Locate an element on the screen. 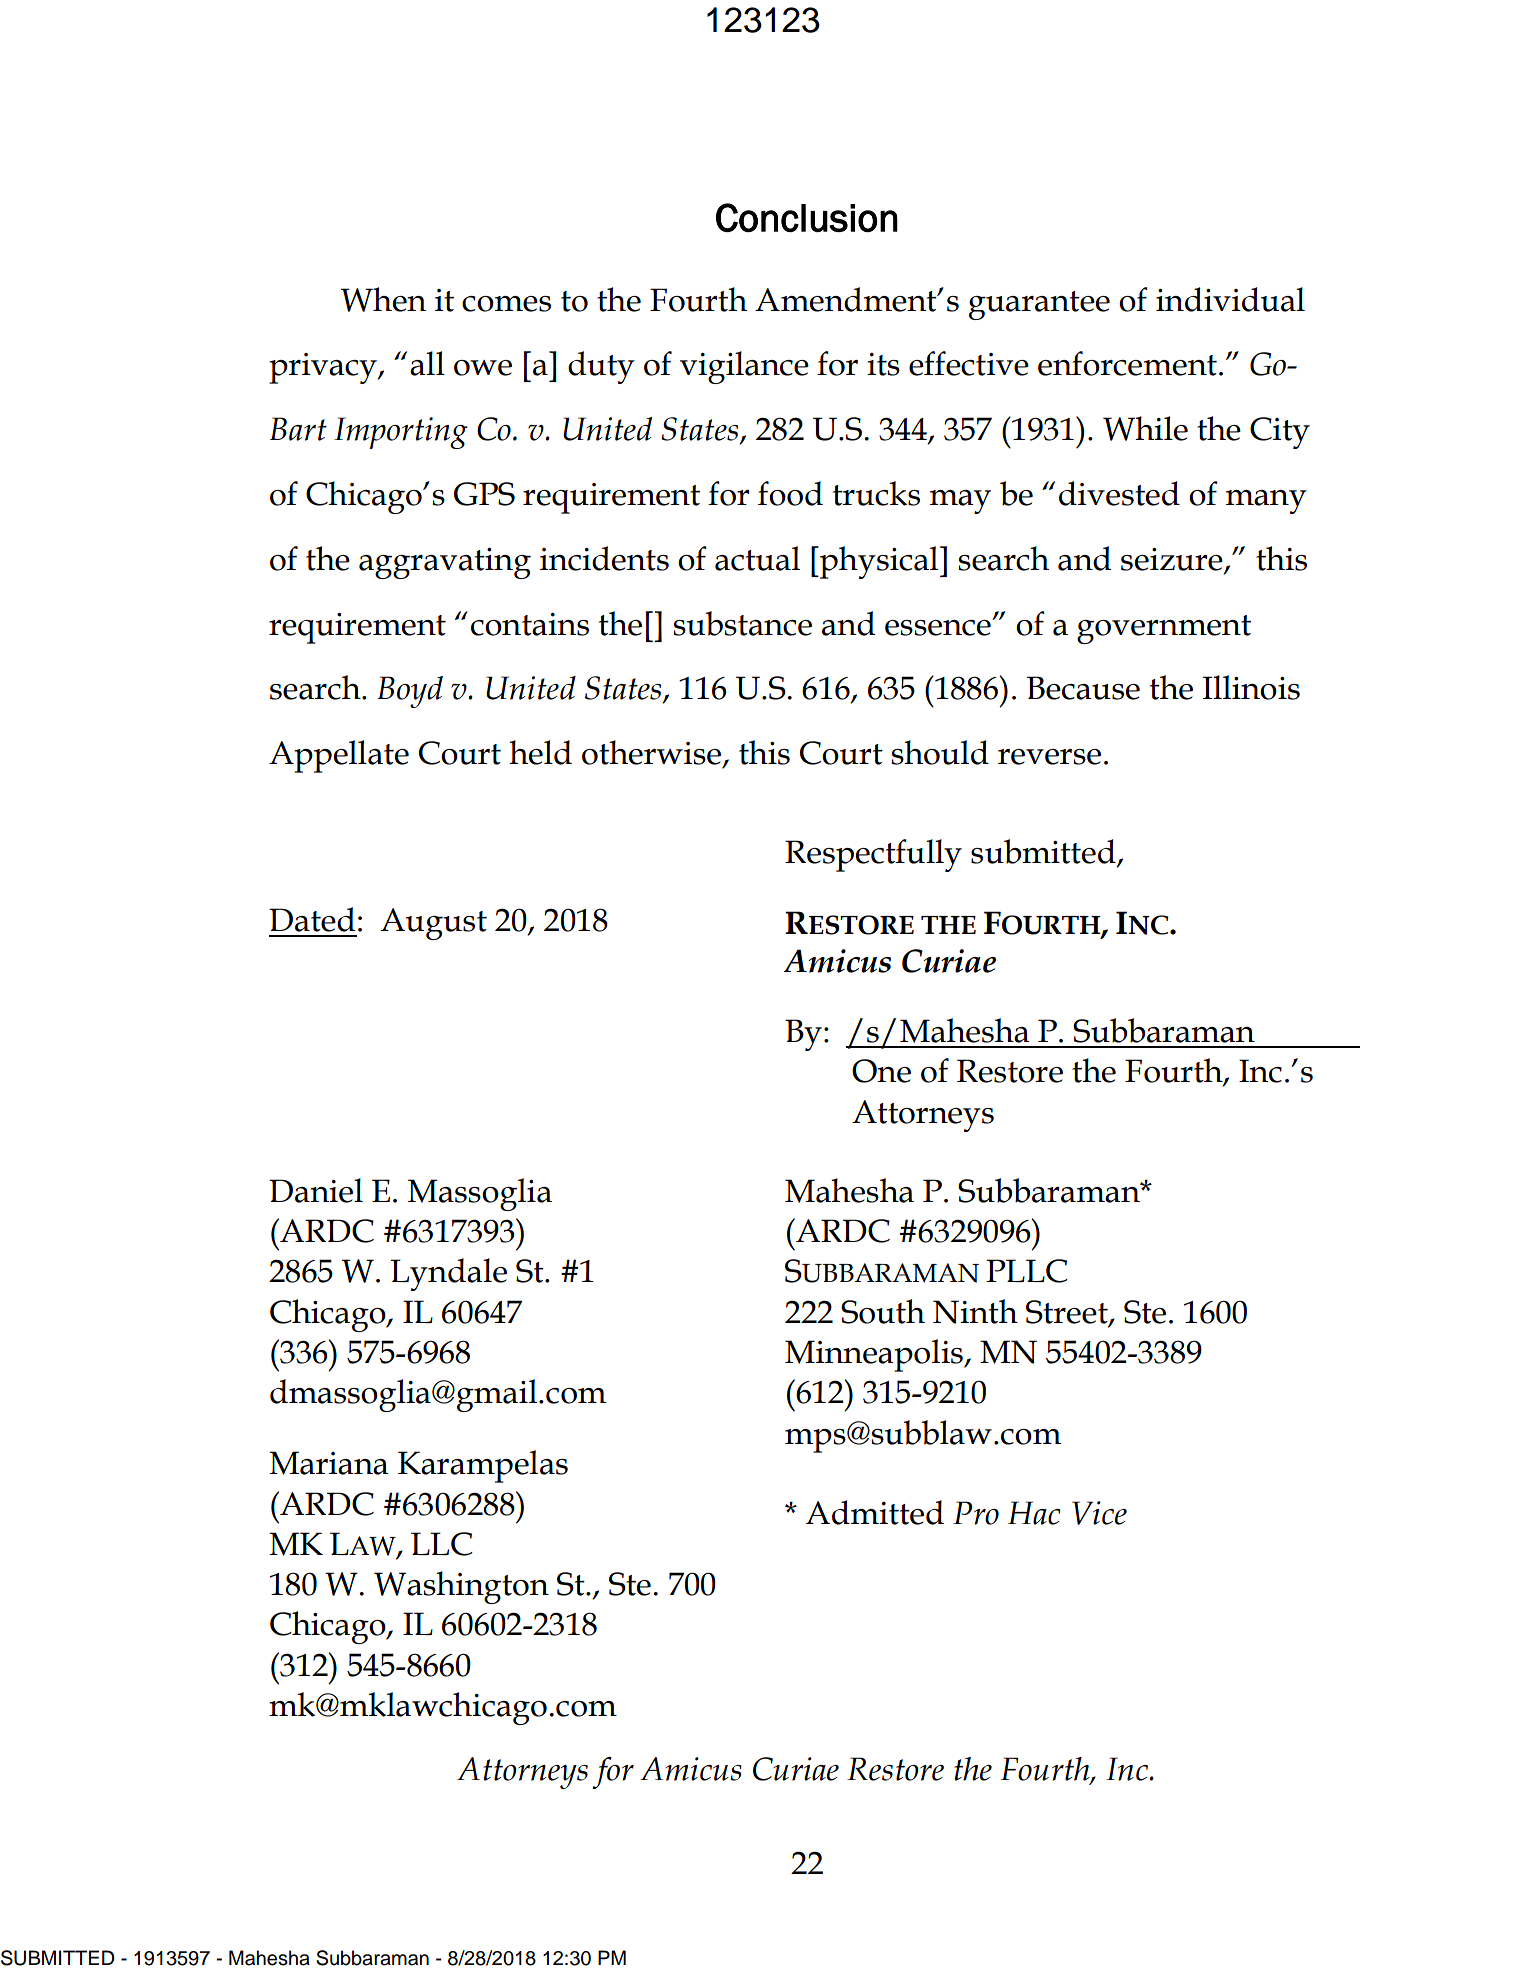 The height and width of the screenshot is (1973, 1525). Washington is located at coordinates (461, 1587).
